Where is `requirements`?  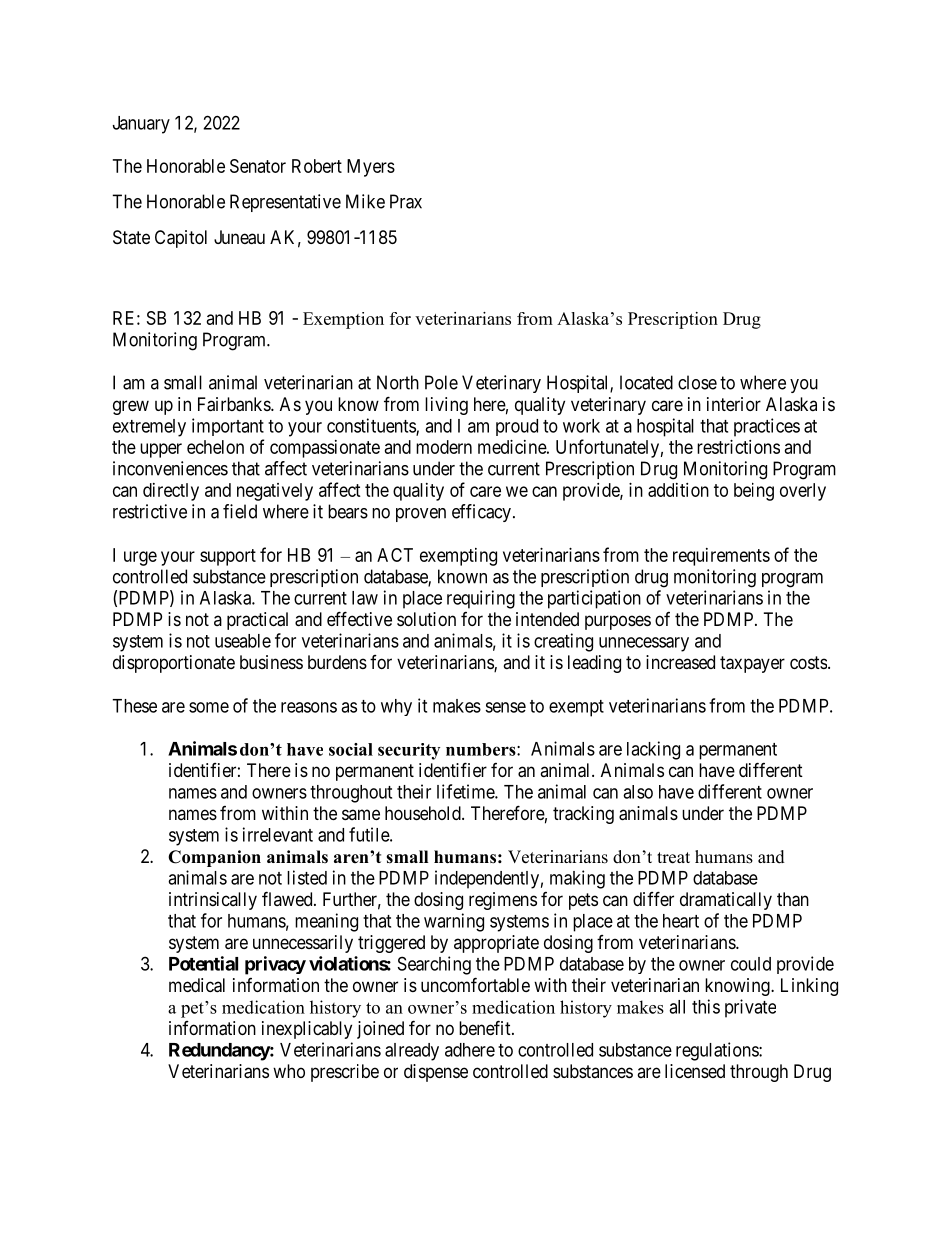 requirements is located at coordinates (721, 557).
